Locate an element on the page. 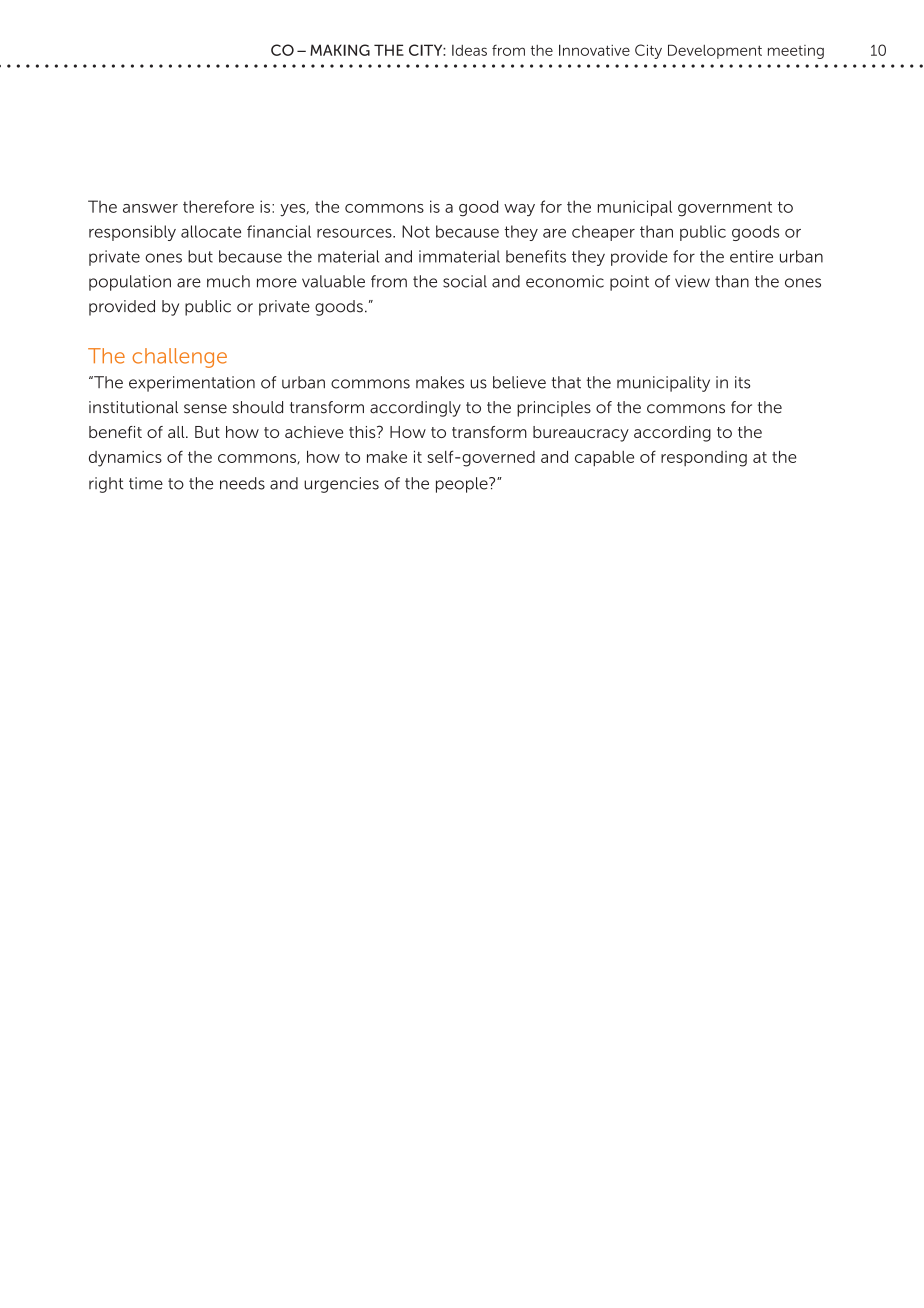  Ideas is located at coordinates (469, 50).
